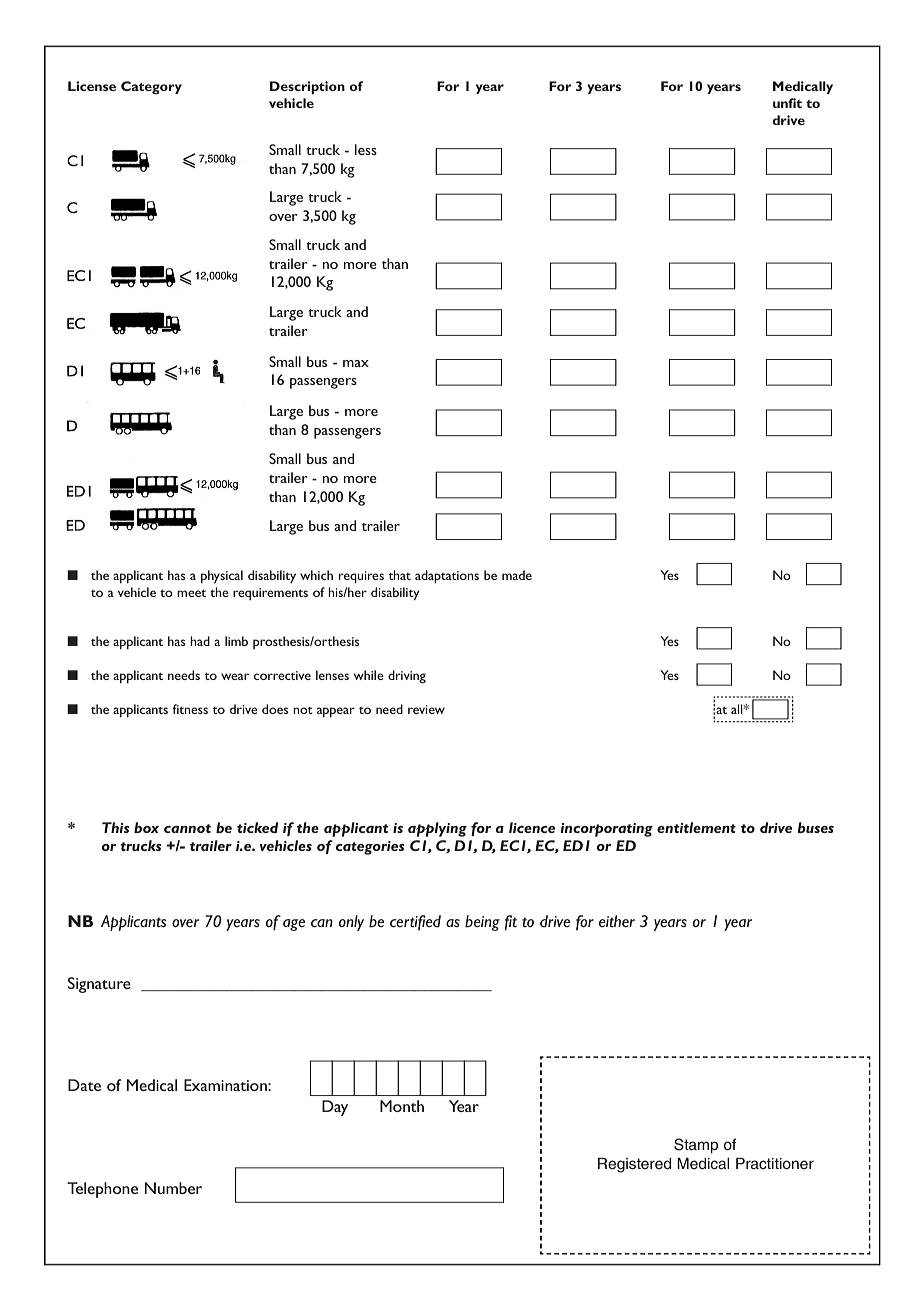 This image has height=1308, width=924. Describe the element at coordinates (400, 575) in the image. I see `that` at that location.
